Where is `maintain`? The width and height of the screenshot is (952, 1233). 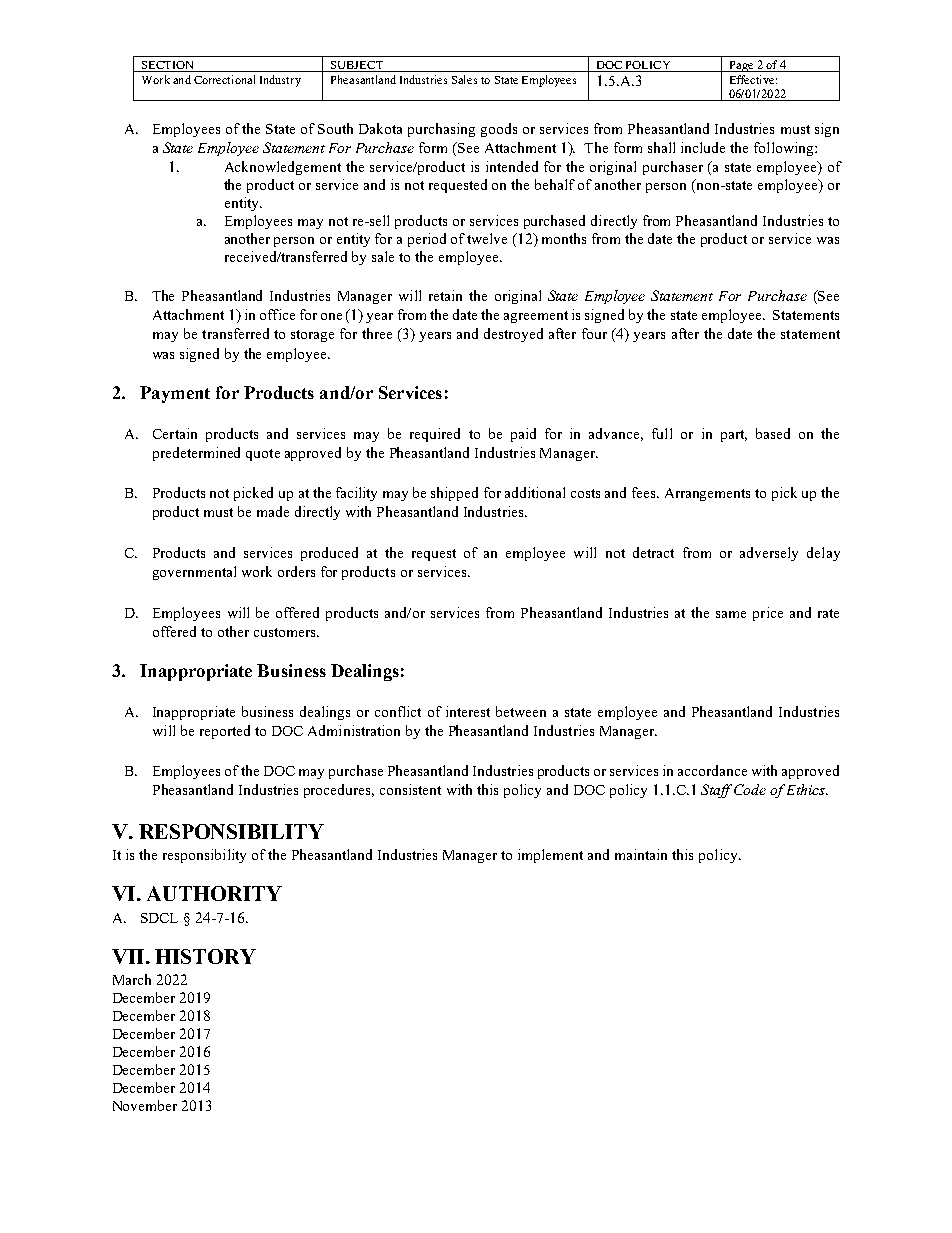
maintain is located at coordinates (641, 854).
